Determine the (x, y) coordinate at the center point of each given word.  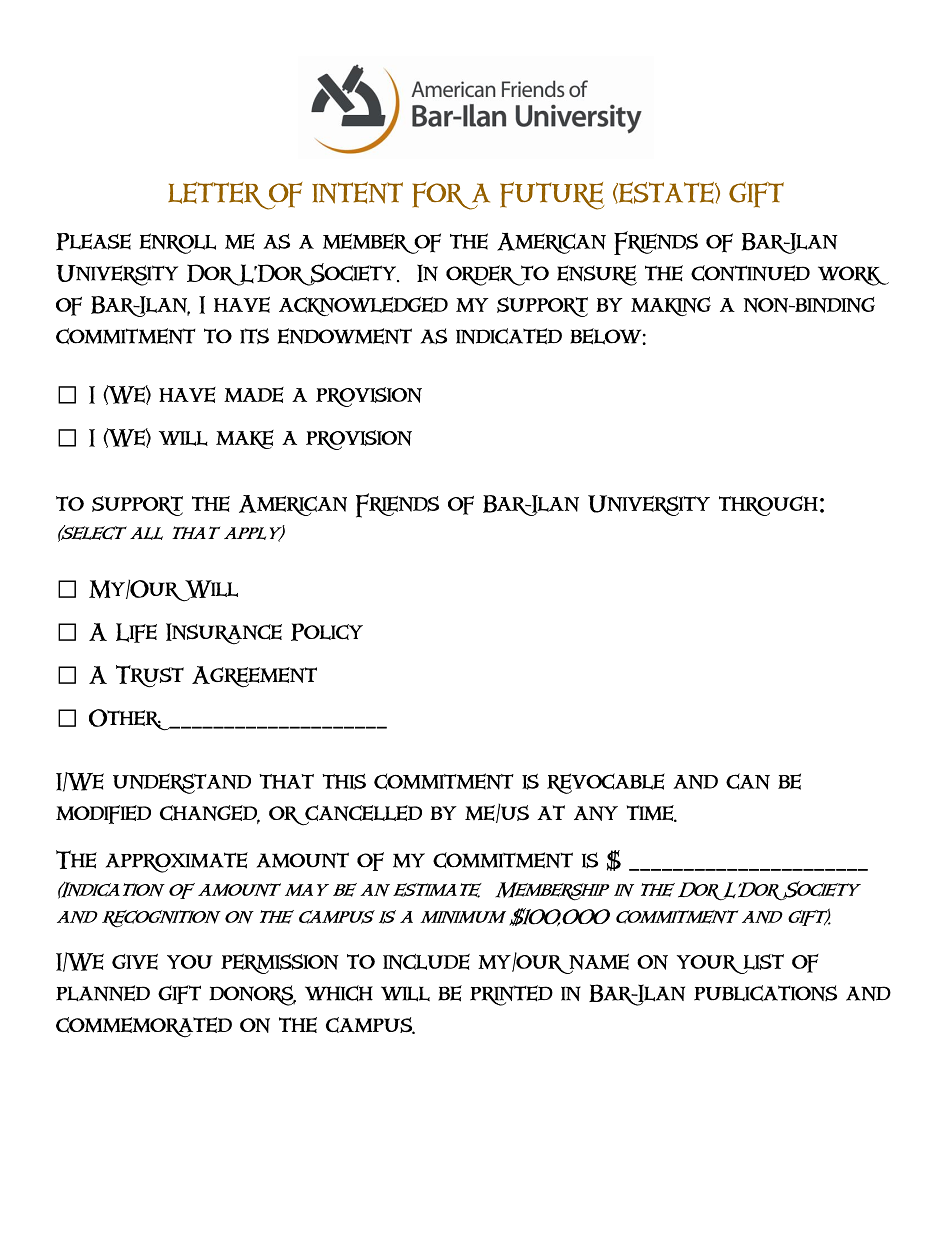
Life (136, 633)
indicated (509, 336)
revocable (606, 783)
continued (750, 273)
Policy (327, 632)
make (245, 439)
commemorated (144, 1027)
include (426, 962)
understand (182, 783)
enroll (177, 243)
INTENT (357, 193)
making (671, 306)
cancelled (363, 814)
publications (765, 993)
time (651, 813)
